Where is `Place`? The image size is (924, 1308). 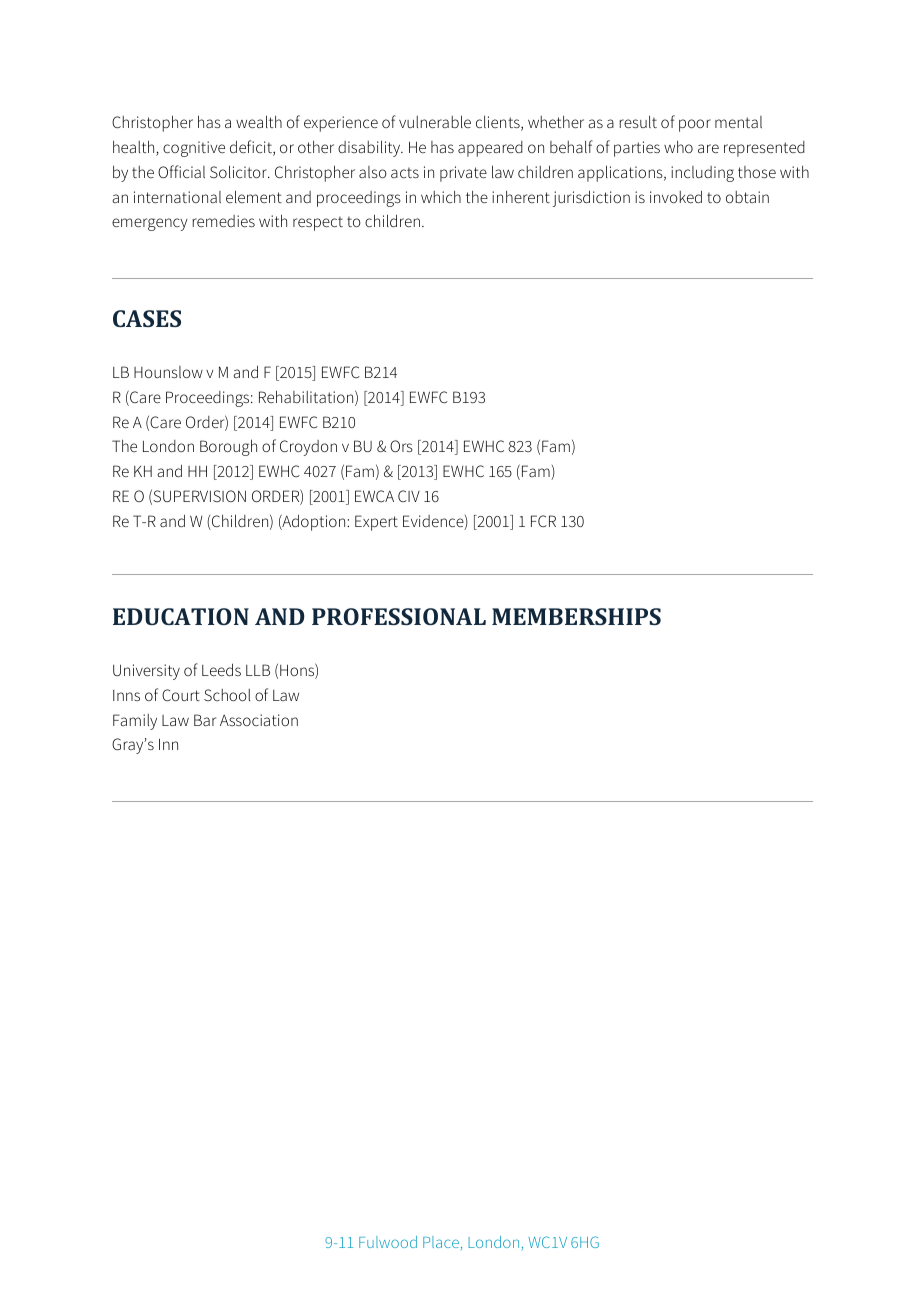 Place is located at coordinates (441, 1242).
